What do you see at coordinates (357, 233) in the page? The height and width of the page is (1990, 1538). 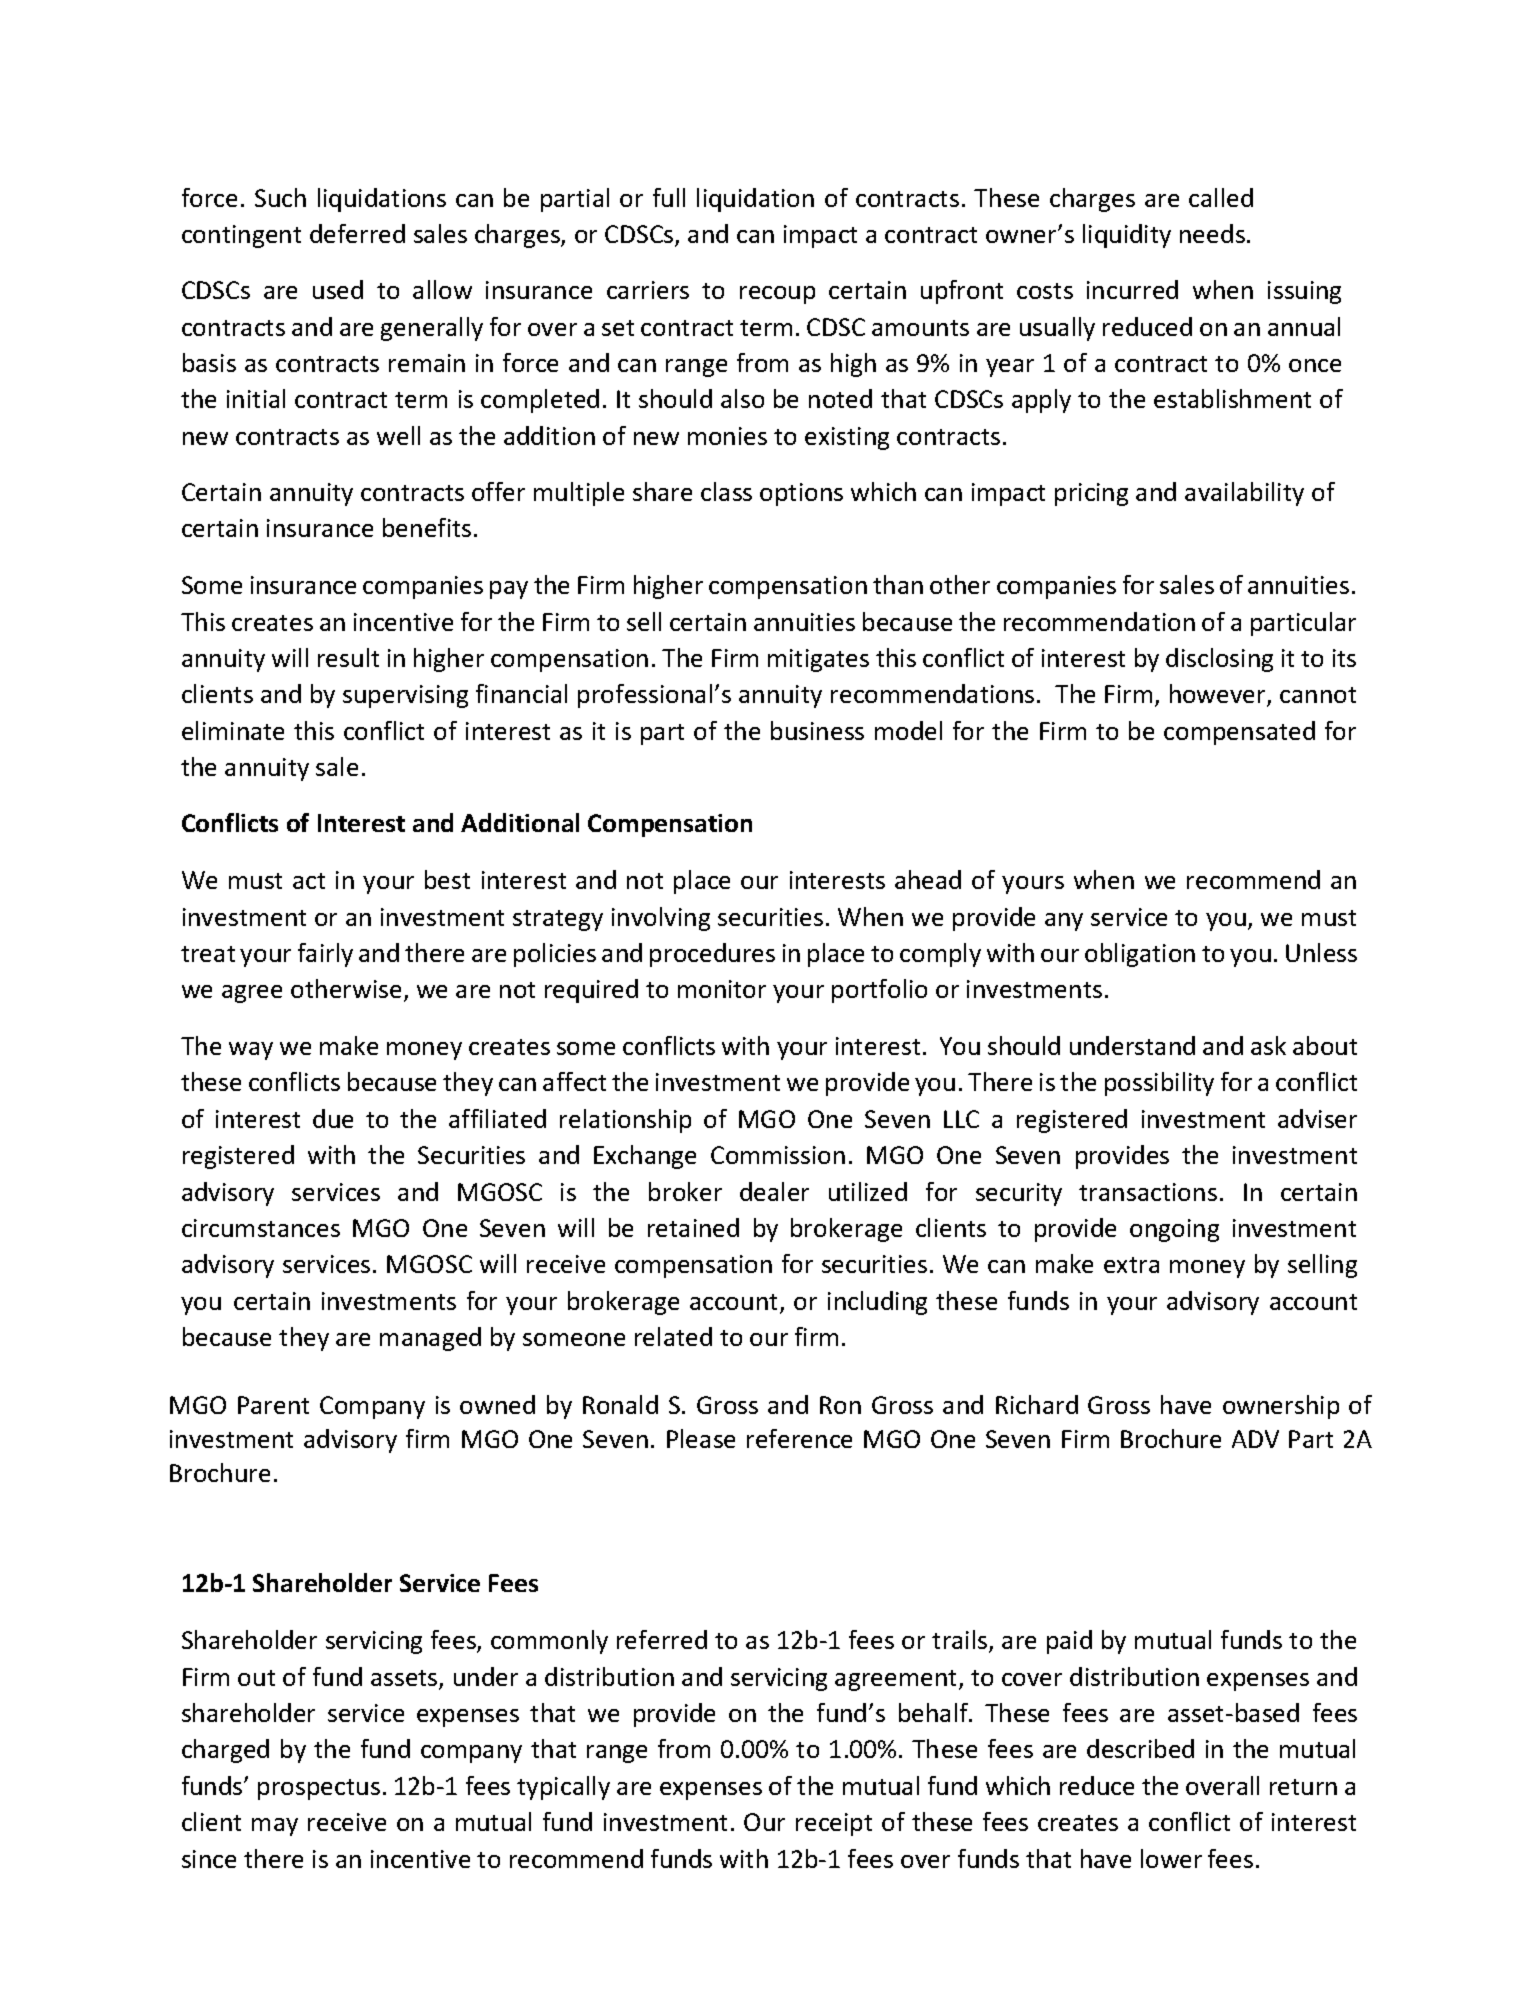 I see `deferred` at bounding box center [357, 233].
